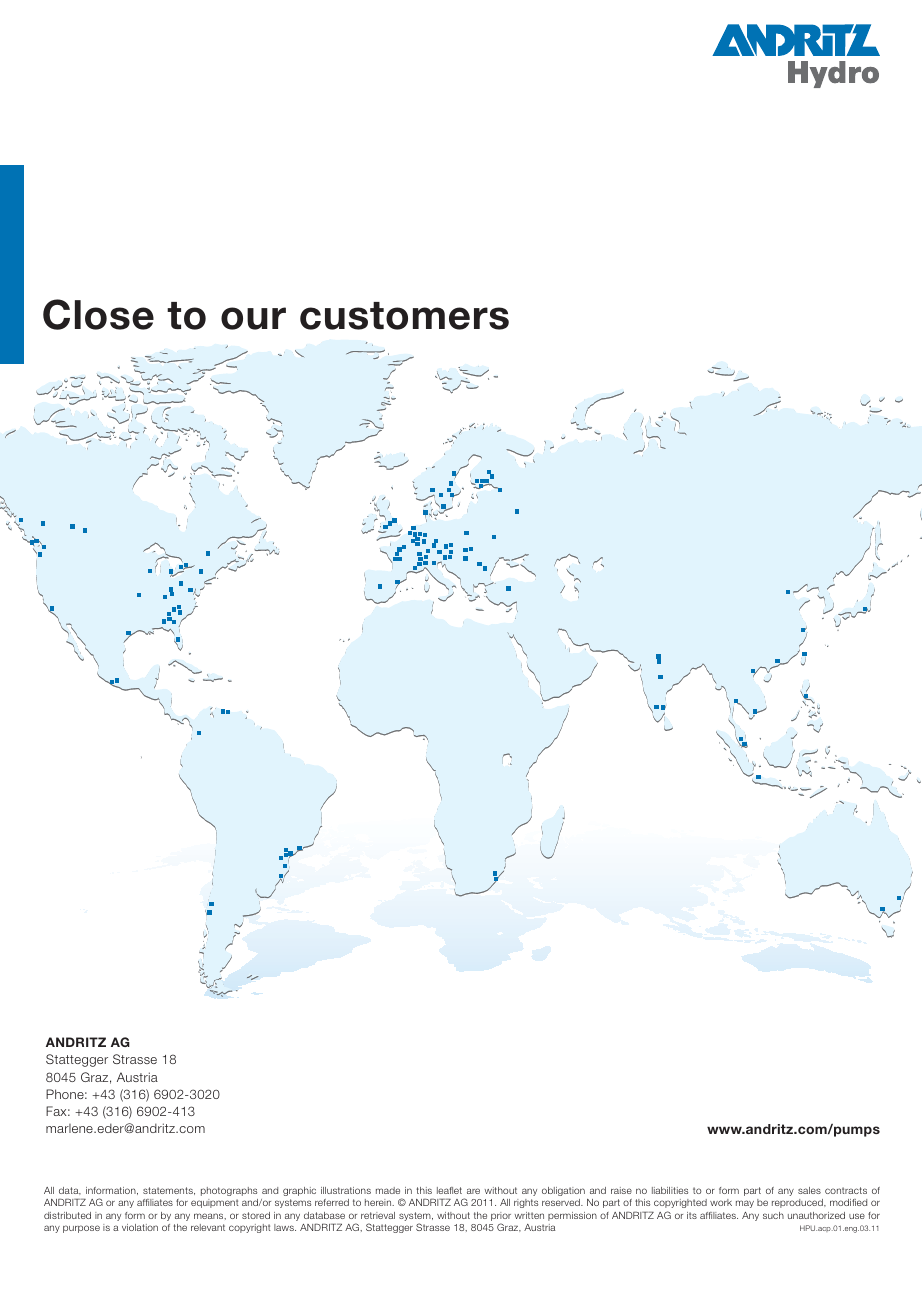 Image resolution: width=924 pixels, height=1308 pixels. I want to click on are, so click(473, 1191).
